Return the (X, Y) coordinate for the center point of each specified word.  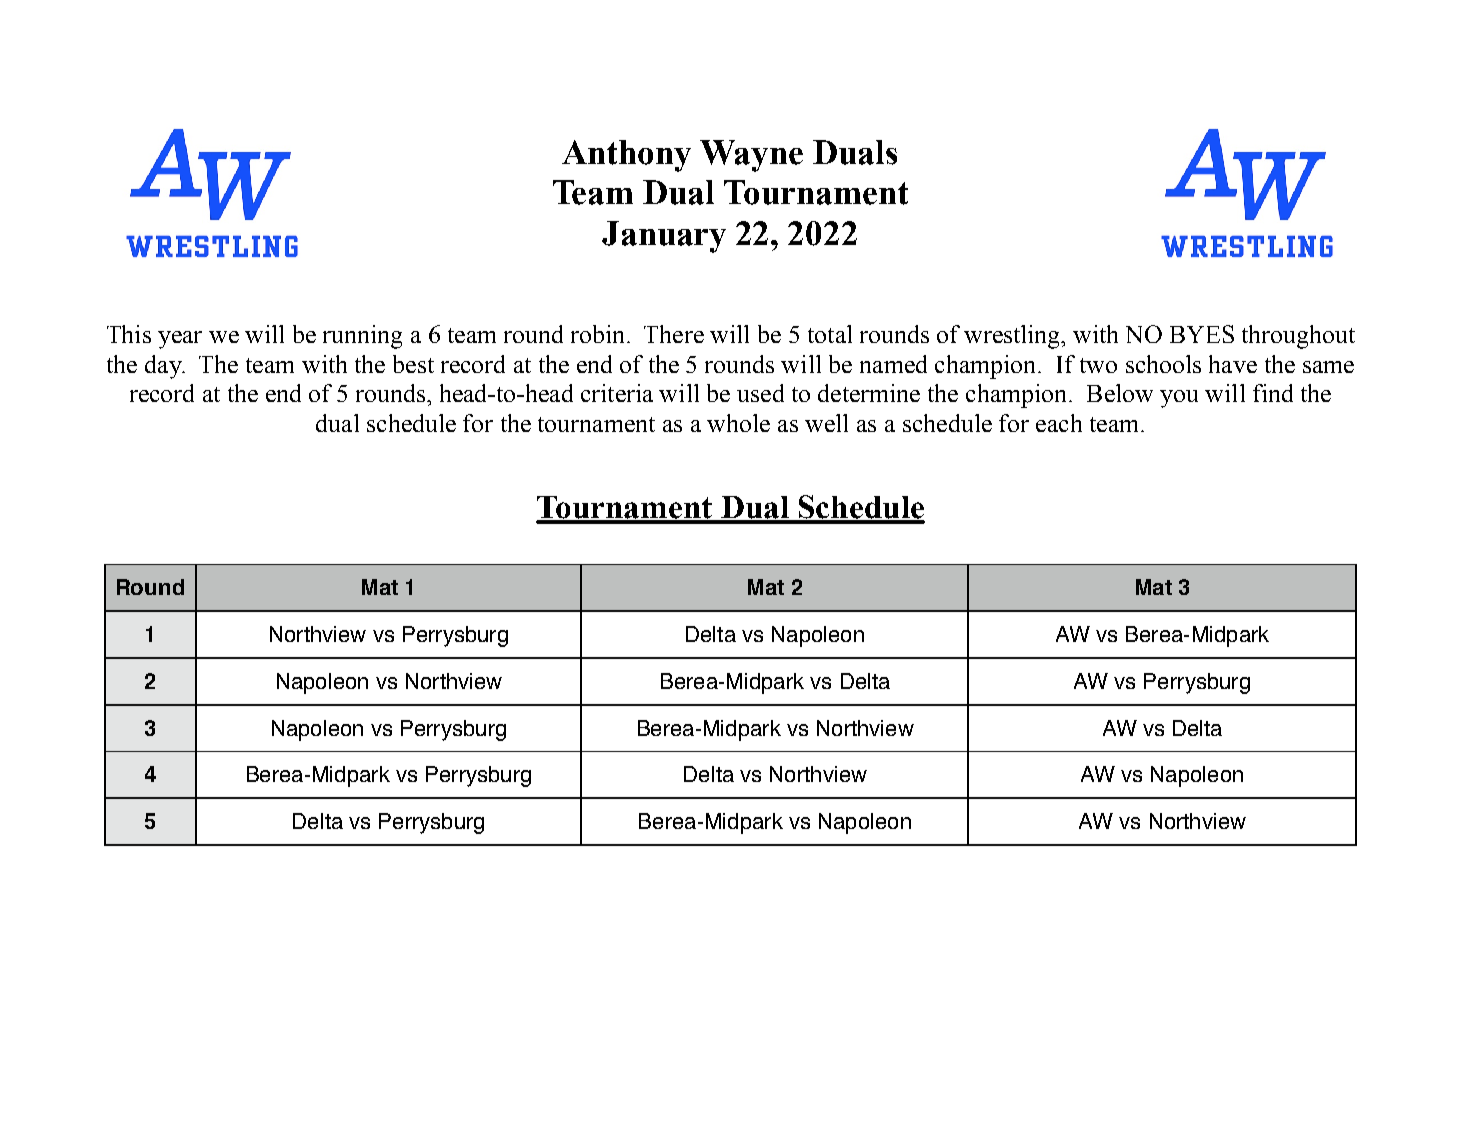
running (362, 337)
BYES (1202, 334)
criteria (617, 393)
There (674, 334)
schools (1163, 364)
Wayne (751, 156)
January (664, 237)
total (830, 334)
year (180, 340)
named (893, 364)
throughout (1298, 337)
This (129, 334)
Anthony (626, 156)
